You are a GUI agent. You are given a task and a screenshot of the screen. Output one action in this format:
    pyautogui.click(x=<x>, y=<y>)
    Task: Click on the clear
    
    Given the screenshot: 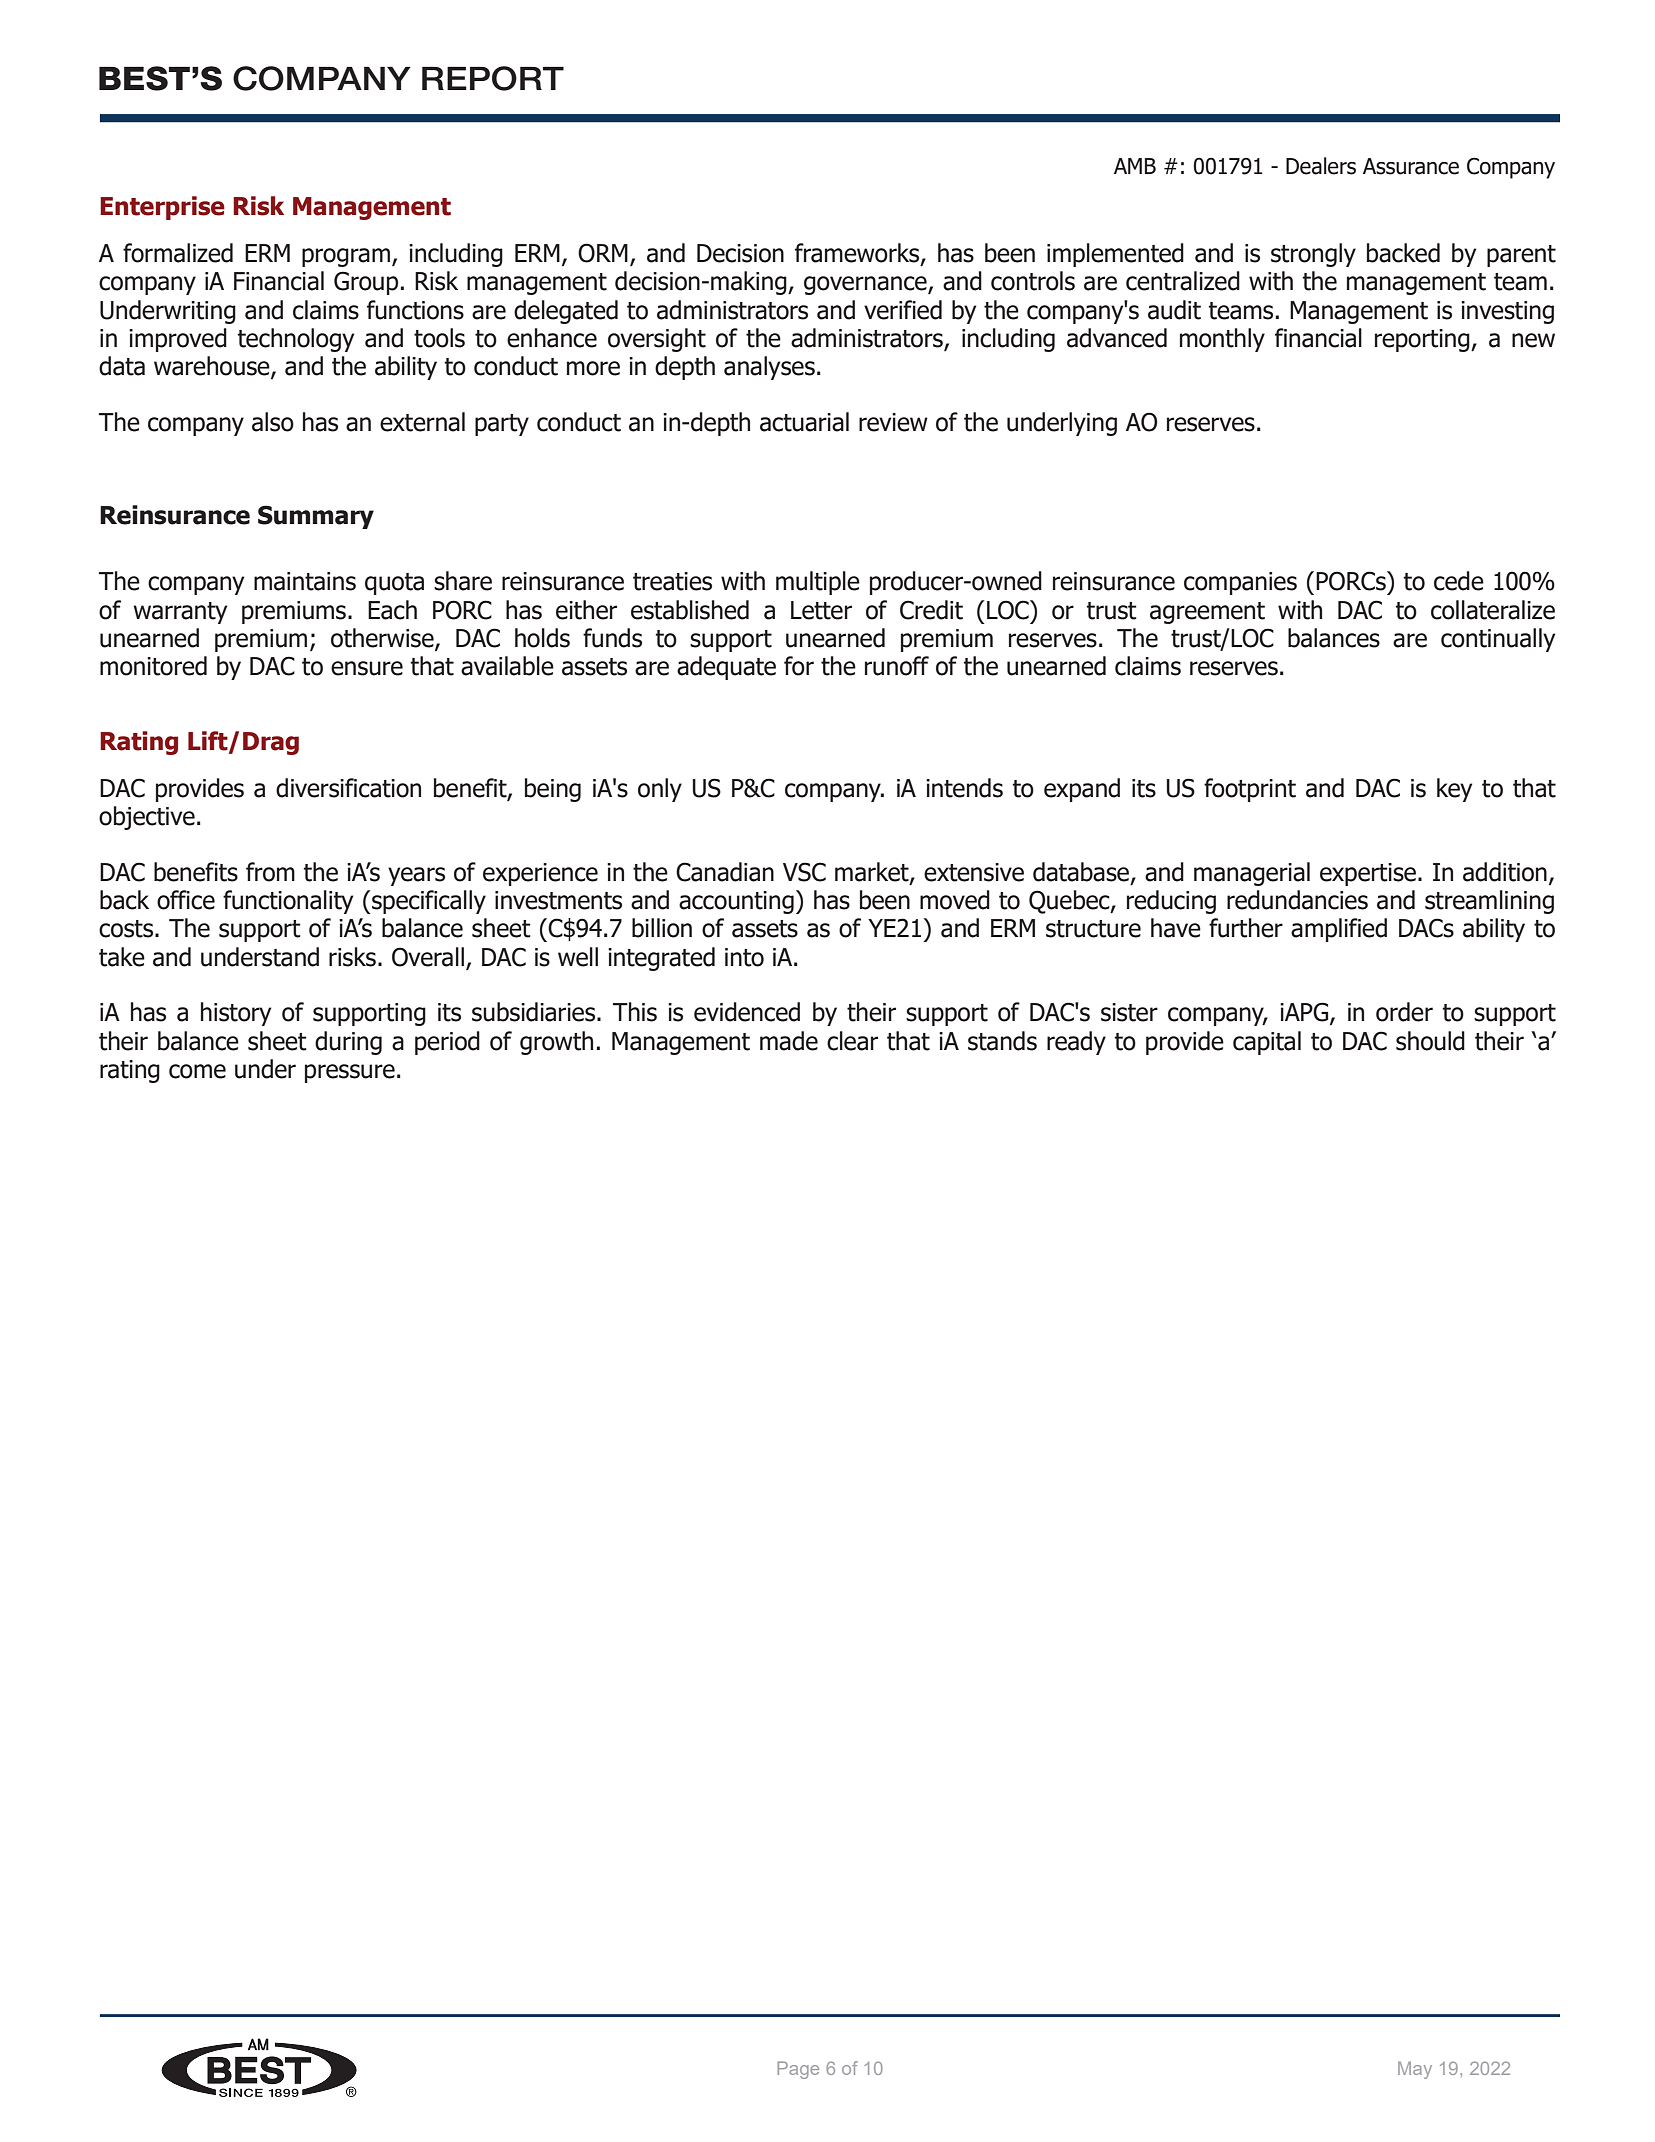 What is the action you would take?
    pyautogui.click(x=852, y=1041)
